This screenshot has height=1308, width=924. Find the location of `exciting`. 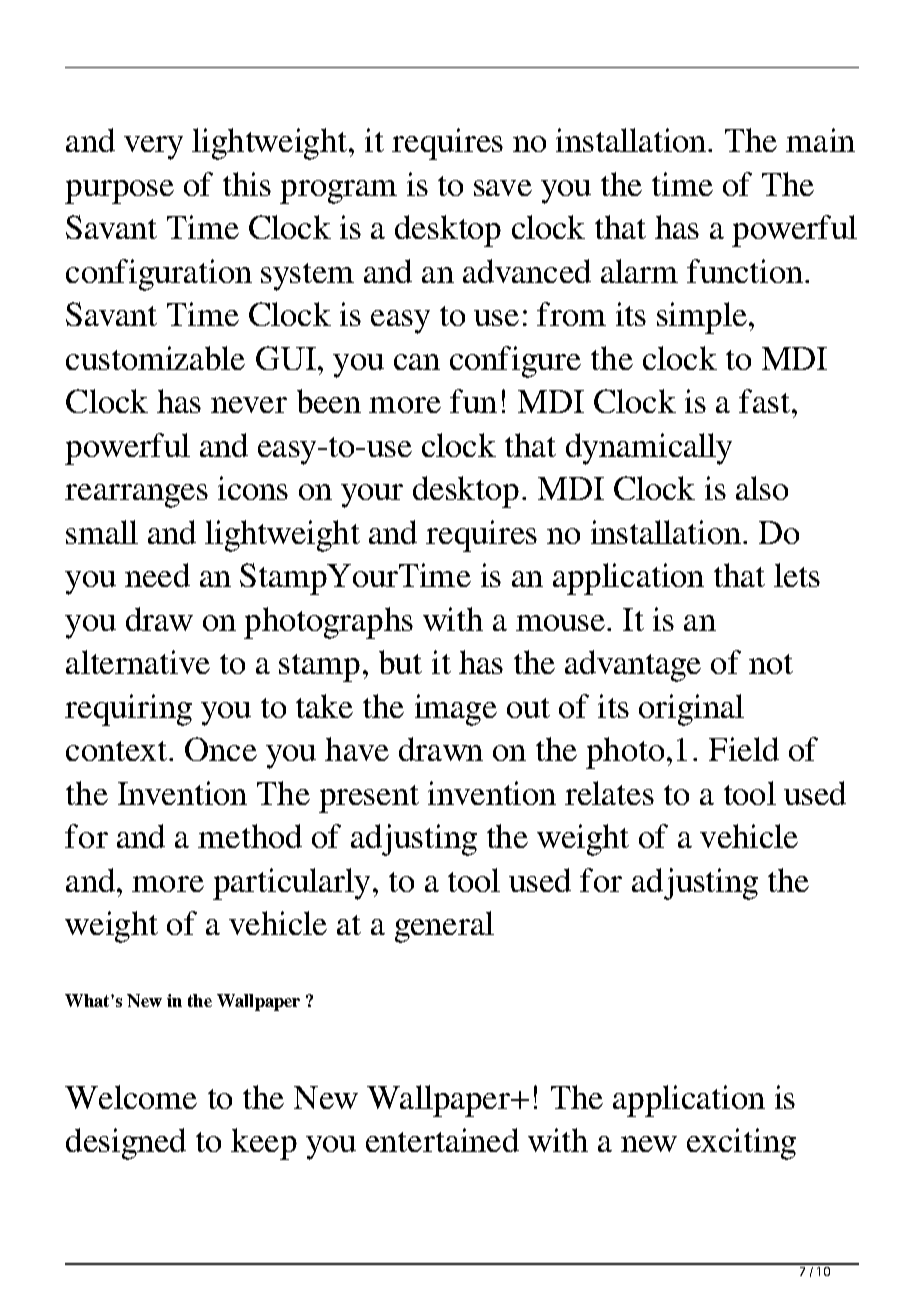

exciting is located at coordinates (741, 1144).
